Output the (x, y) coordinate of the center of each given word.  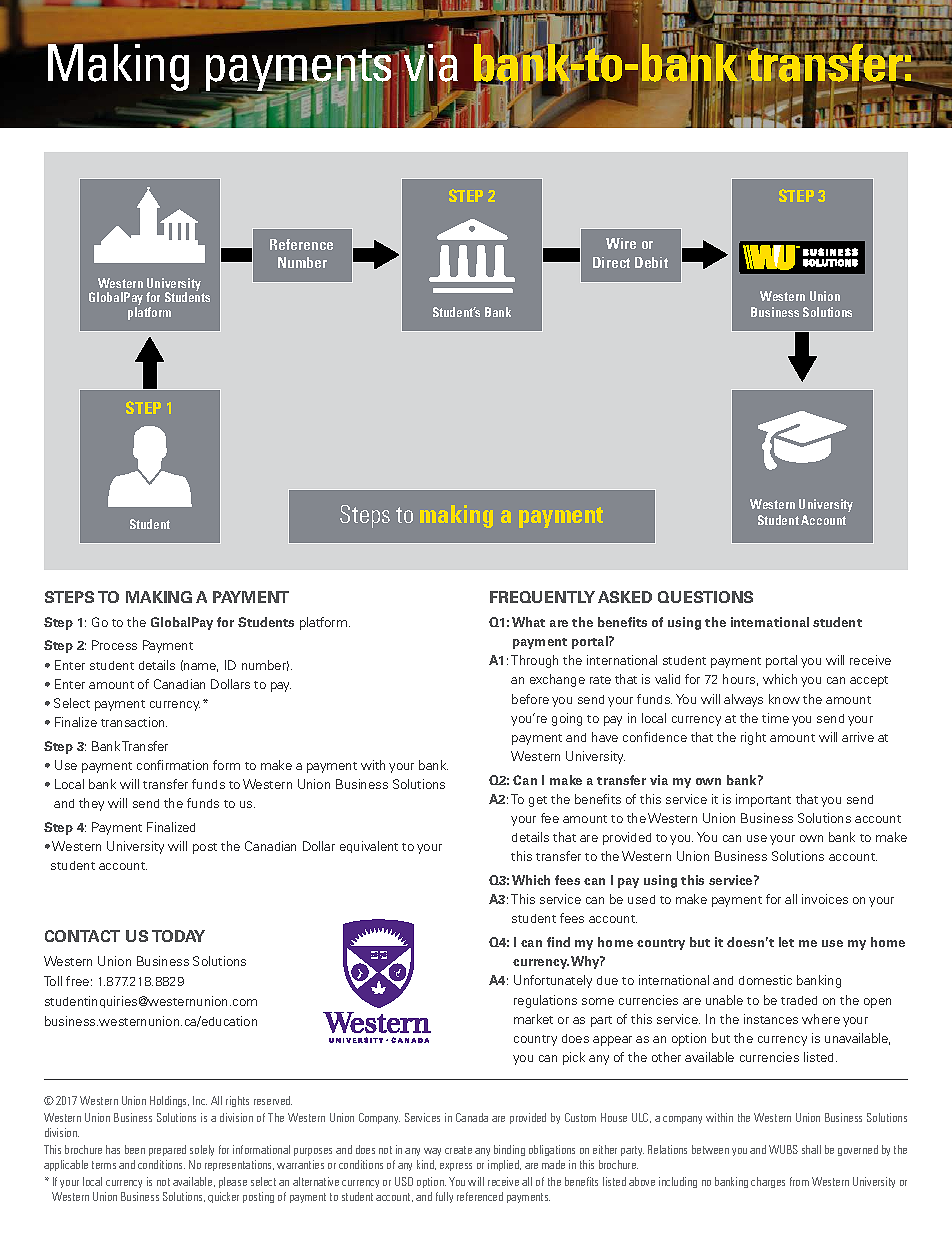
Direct (611, 262)
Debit (651, 262)
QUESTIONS (705, 597)
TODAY (178, 936)
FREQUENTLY (542, 597)
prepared (167, 1150)
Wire (621, 243)
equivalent (369, 847)
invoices (825, 899)
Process (114, 645)
